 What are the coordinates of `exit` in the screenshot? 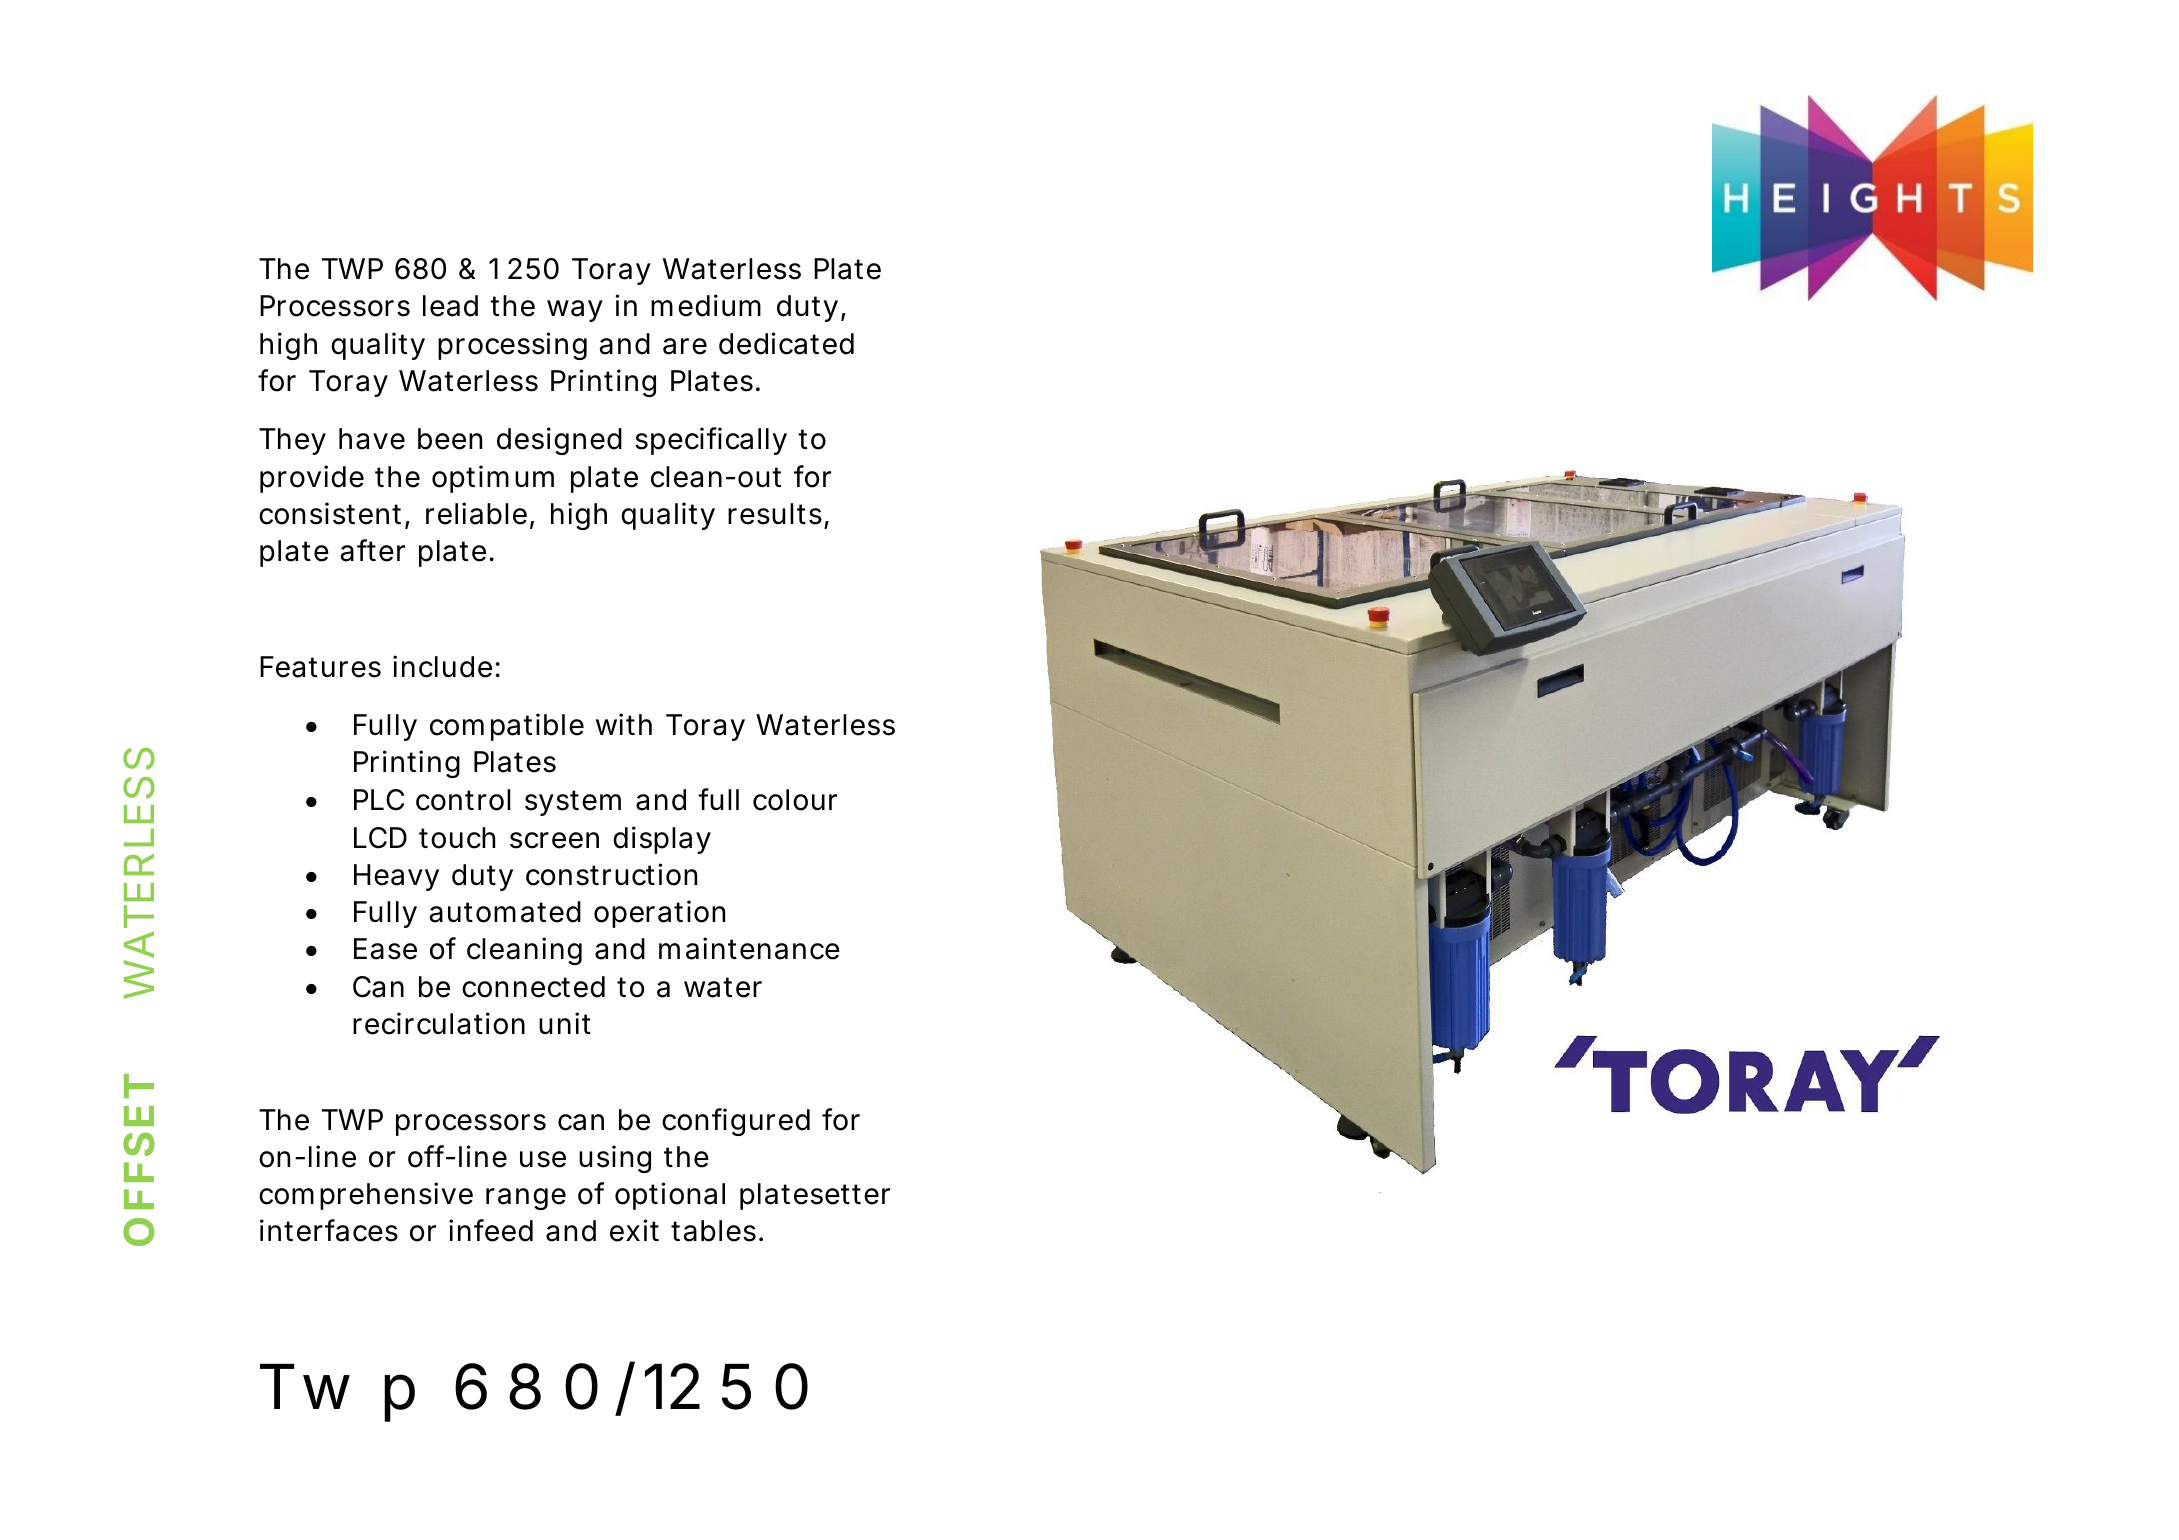 It's located at (634, 1230).
